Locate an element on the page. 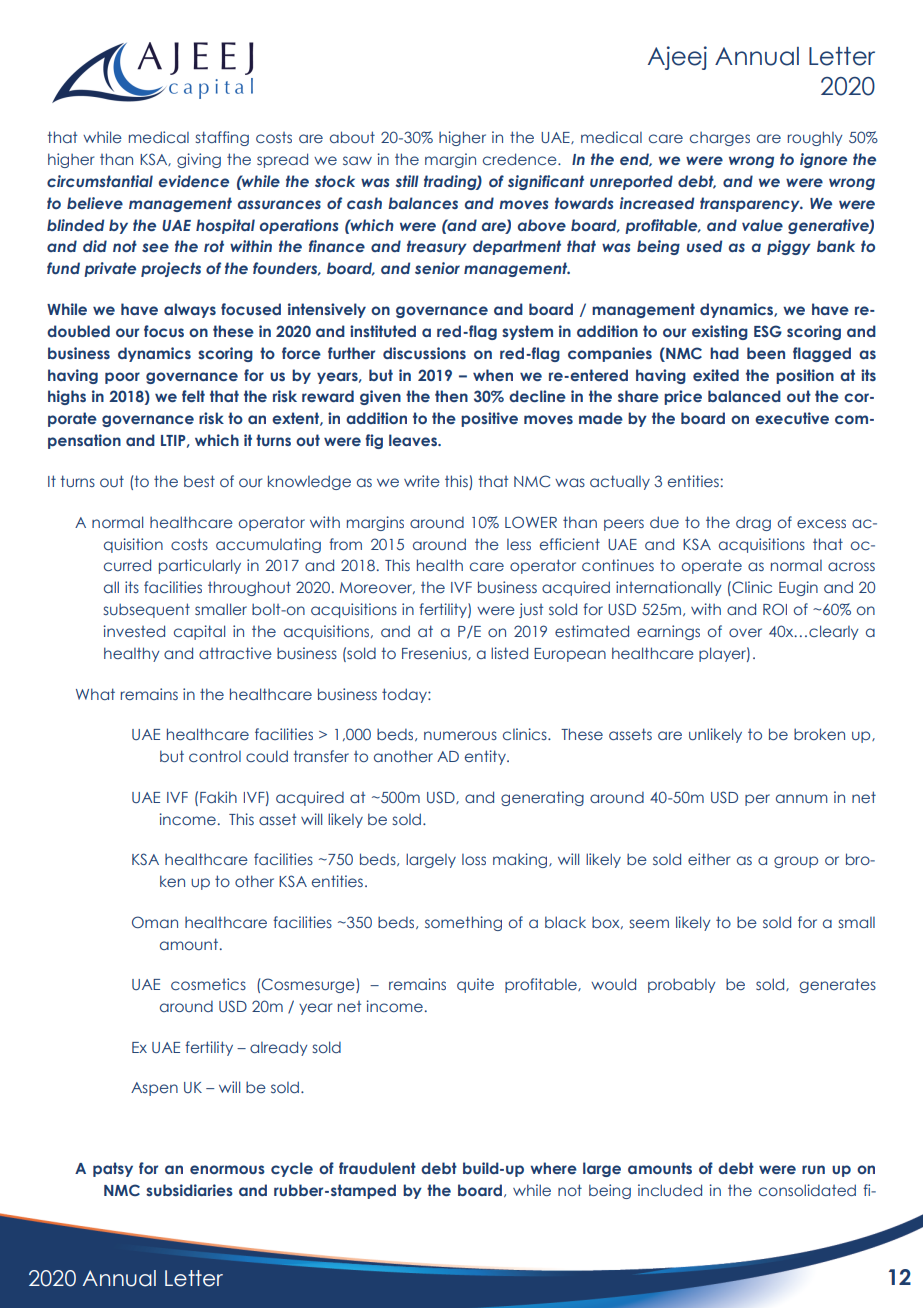 This image has height=1308, width=924. fraudulent is located at coordinates (377, 1168).
